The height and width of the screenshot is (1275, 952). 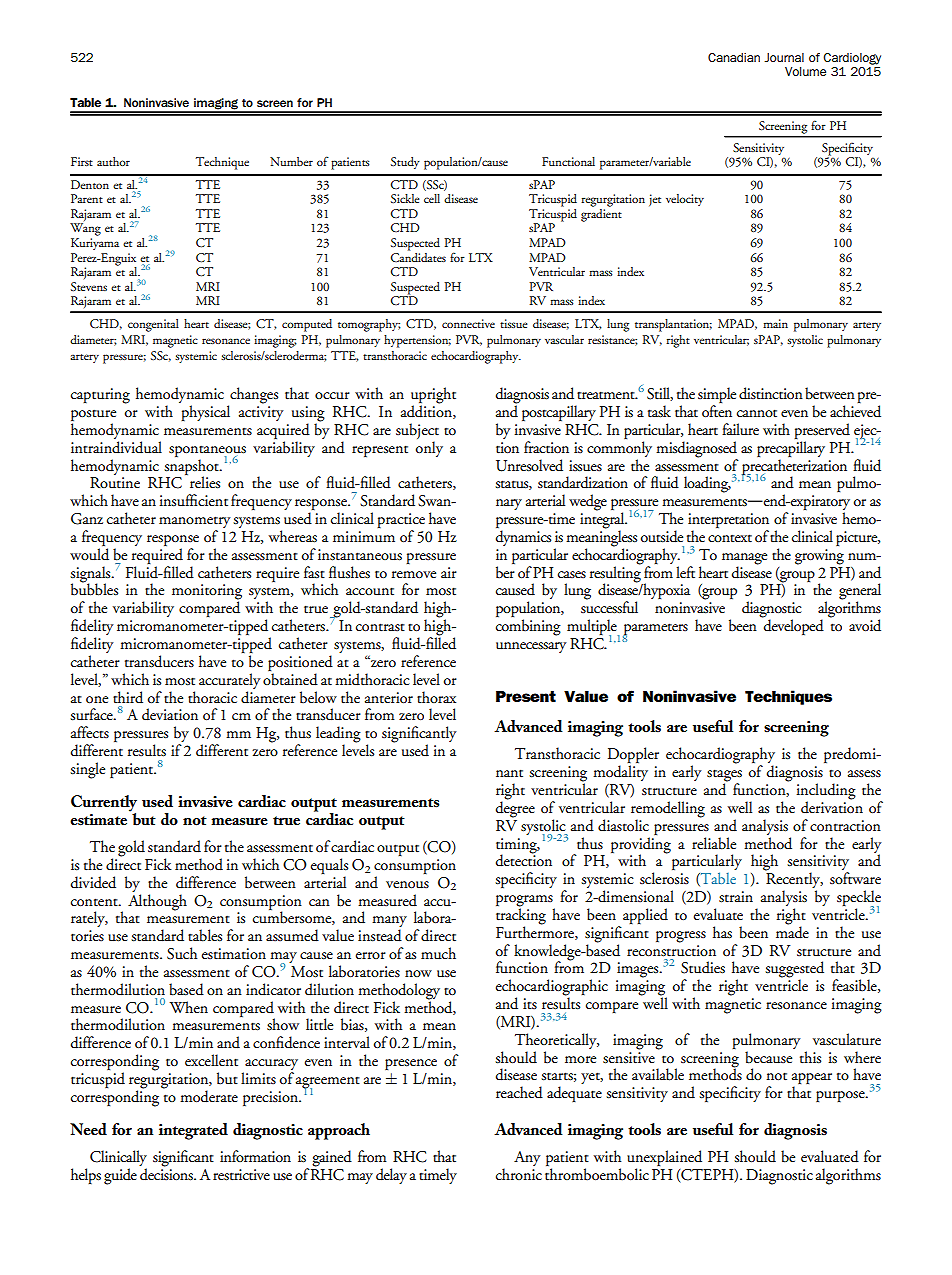 What do you see at coordinates (113, 161) in the screenshot?
I see `author` at bounding box center [113, 161].
